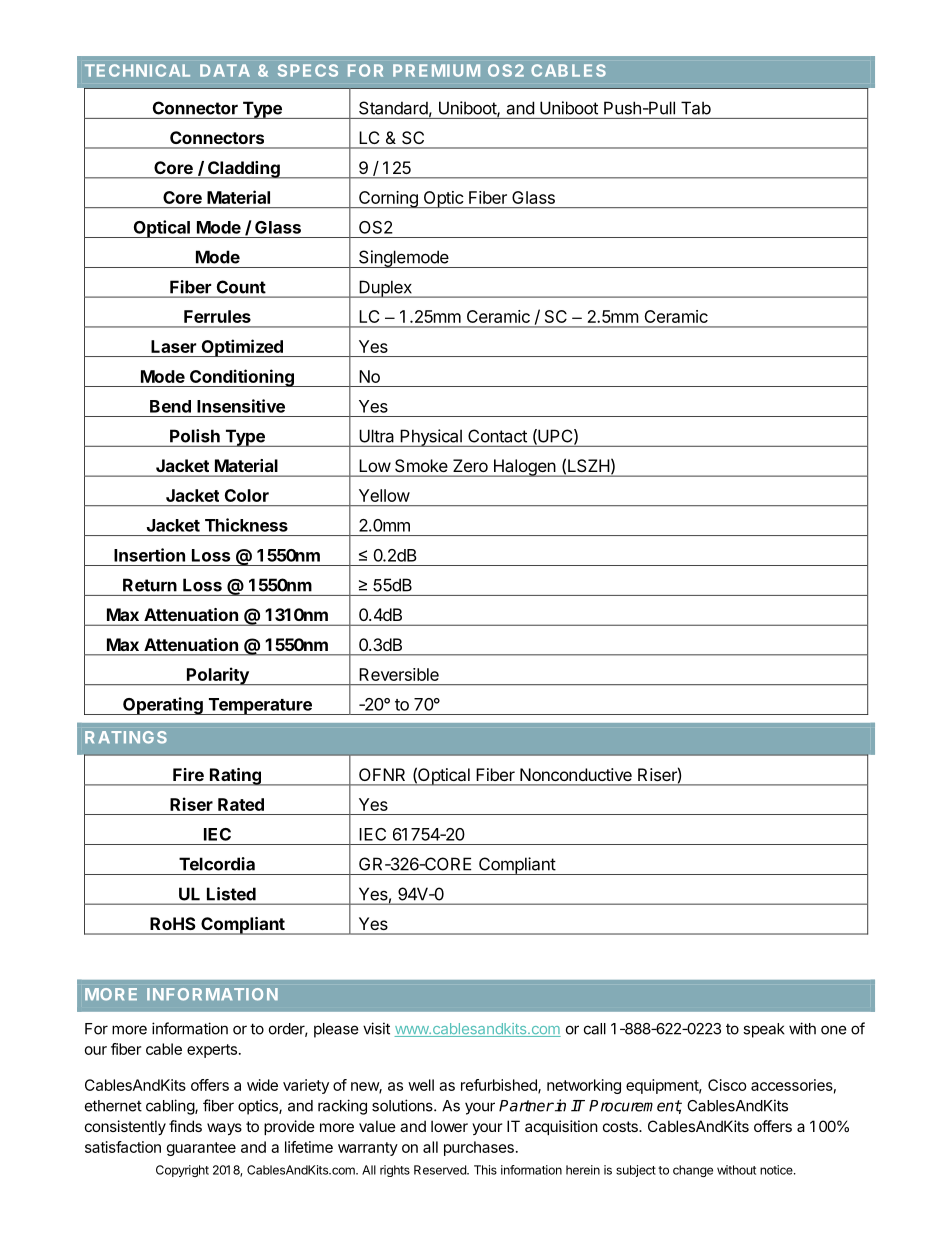 The width and height of the page is (952, 1233). I want to click on DATA, so click(225, 70).
